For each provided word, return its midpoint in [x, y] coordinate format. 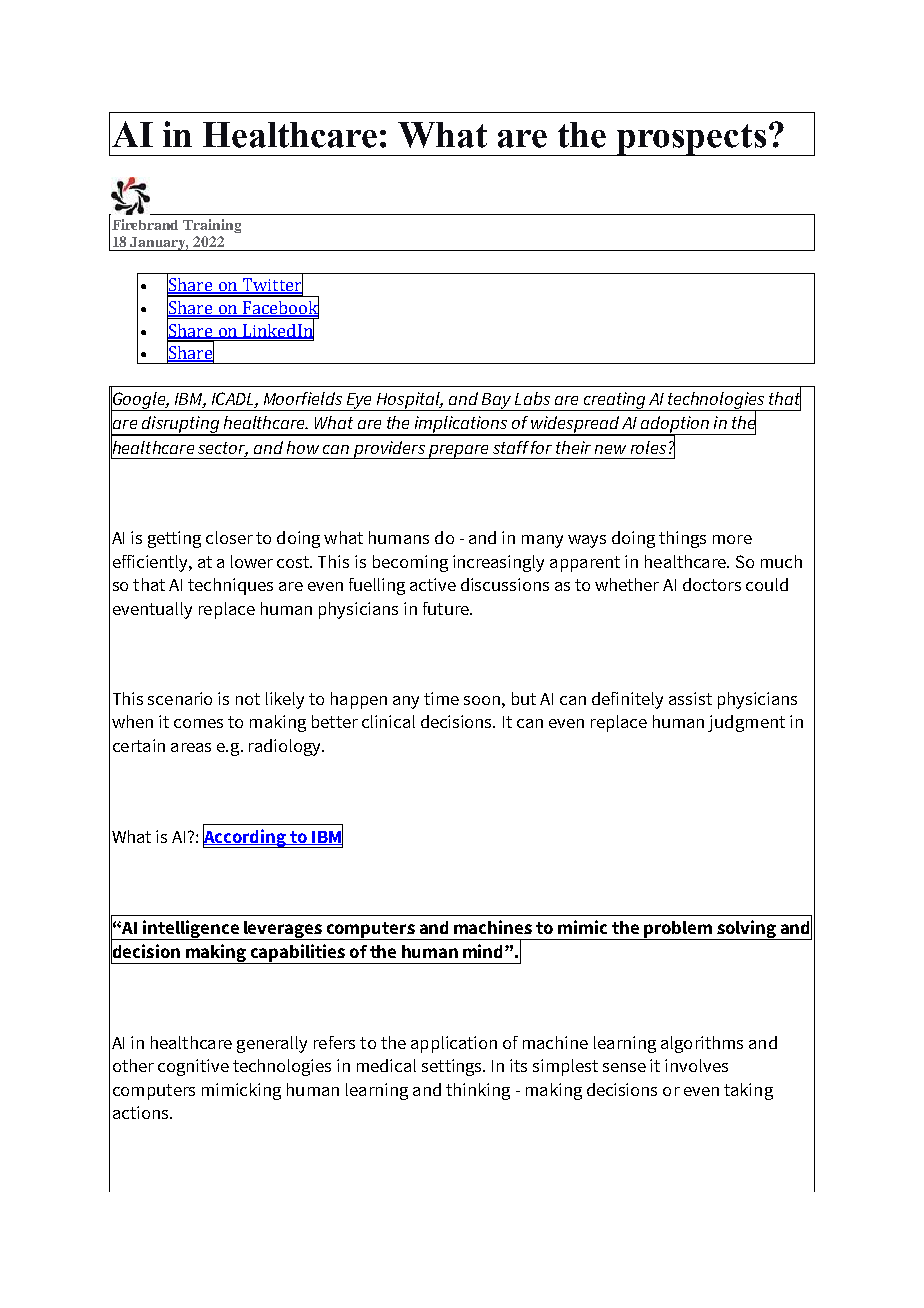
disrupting [180, 426]
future [447, 608]
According [245, 837]
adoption [675, 426]
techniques [230, 586]
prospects [691, 140]
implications [461, 426]
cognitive [193, 1067]
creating [614, 401]
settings [453, 1067]
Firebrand [145, 224]
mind [484, 951]
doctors [712, 584]
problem [678, 930]
